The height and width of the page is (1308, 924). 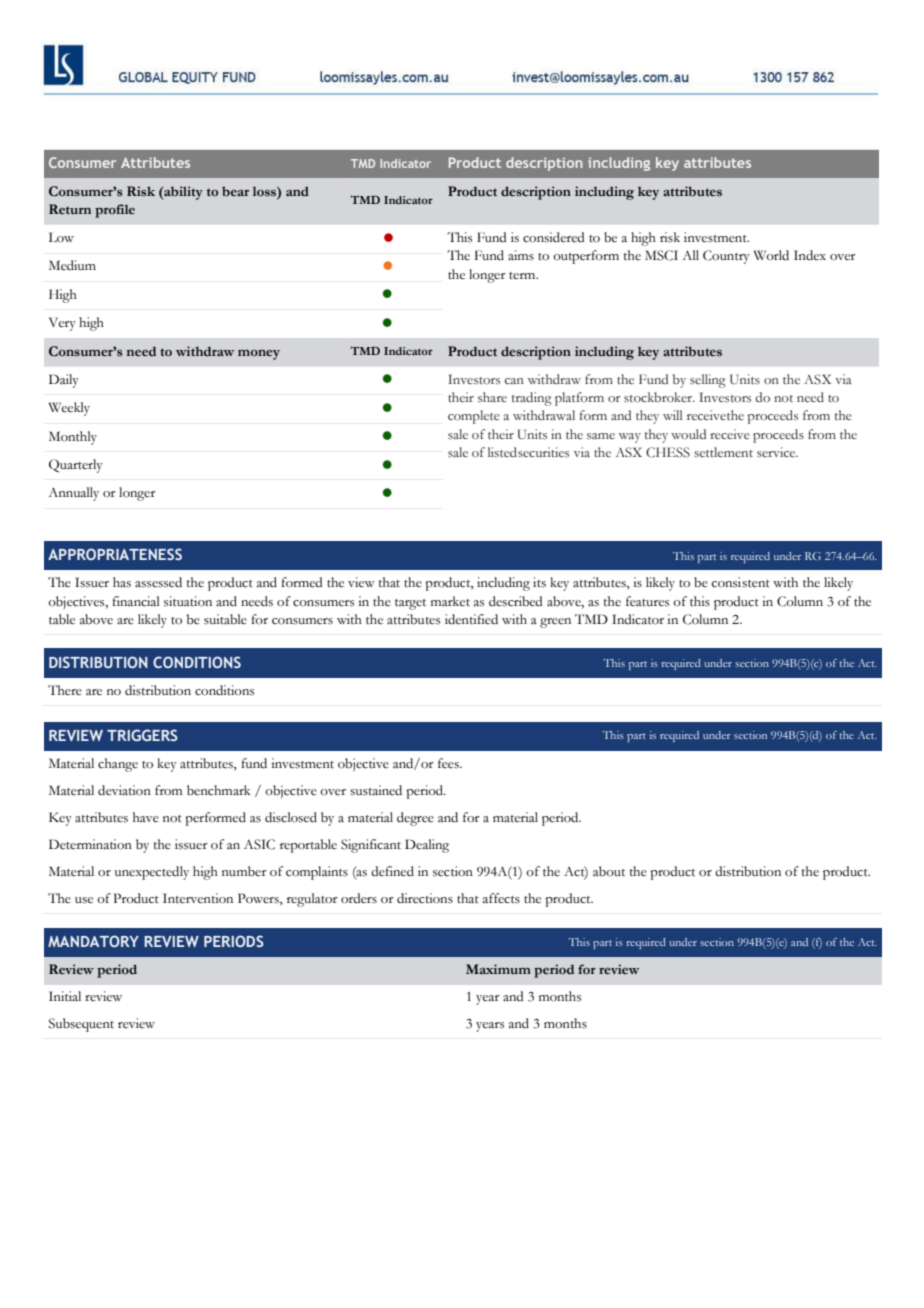 I want to click on consistent, so click(x=741, y=582).
